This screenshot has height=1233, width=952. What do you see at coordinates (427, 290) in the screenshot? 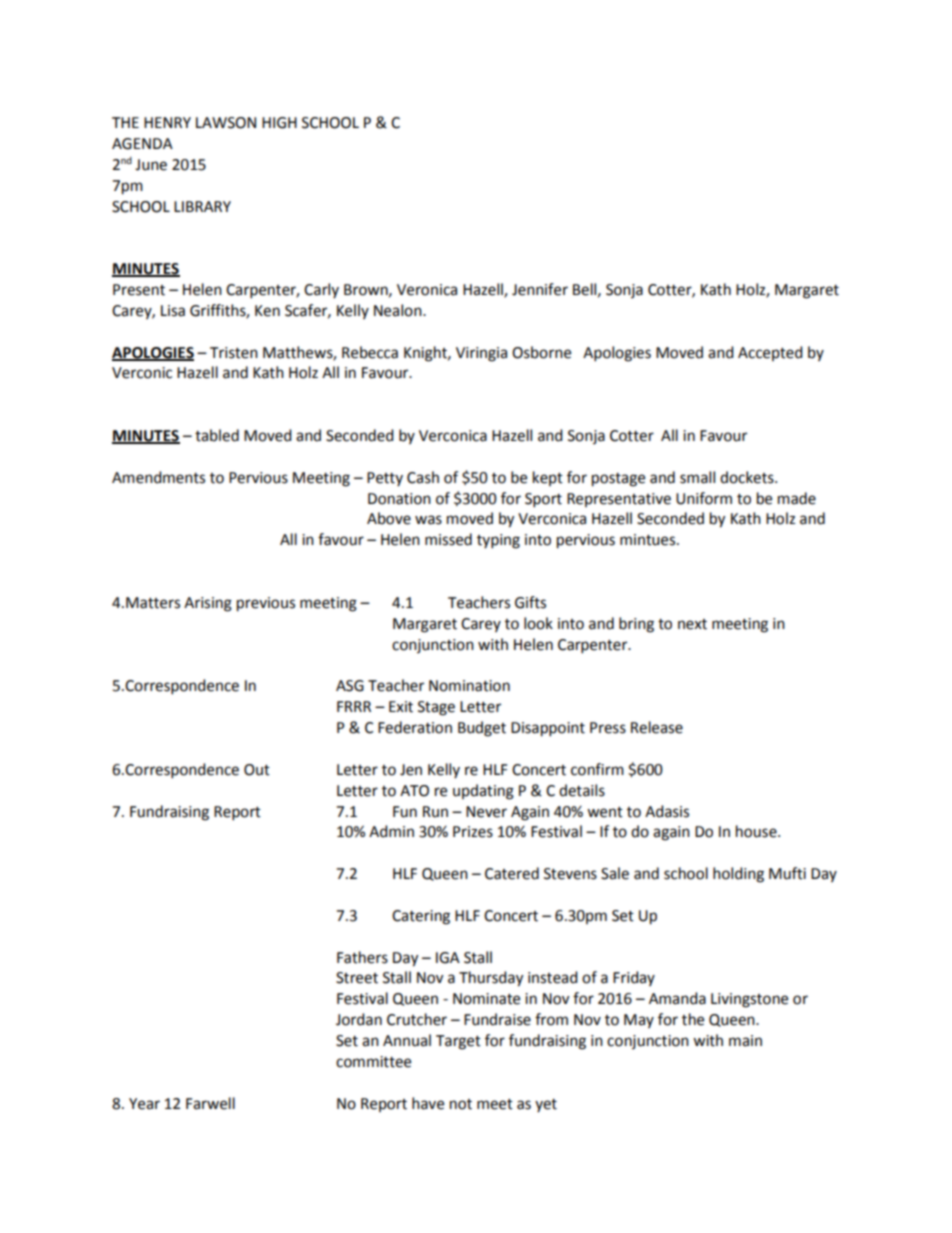
I see `Veronica` at bounding box center [427, 290].
